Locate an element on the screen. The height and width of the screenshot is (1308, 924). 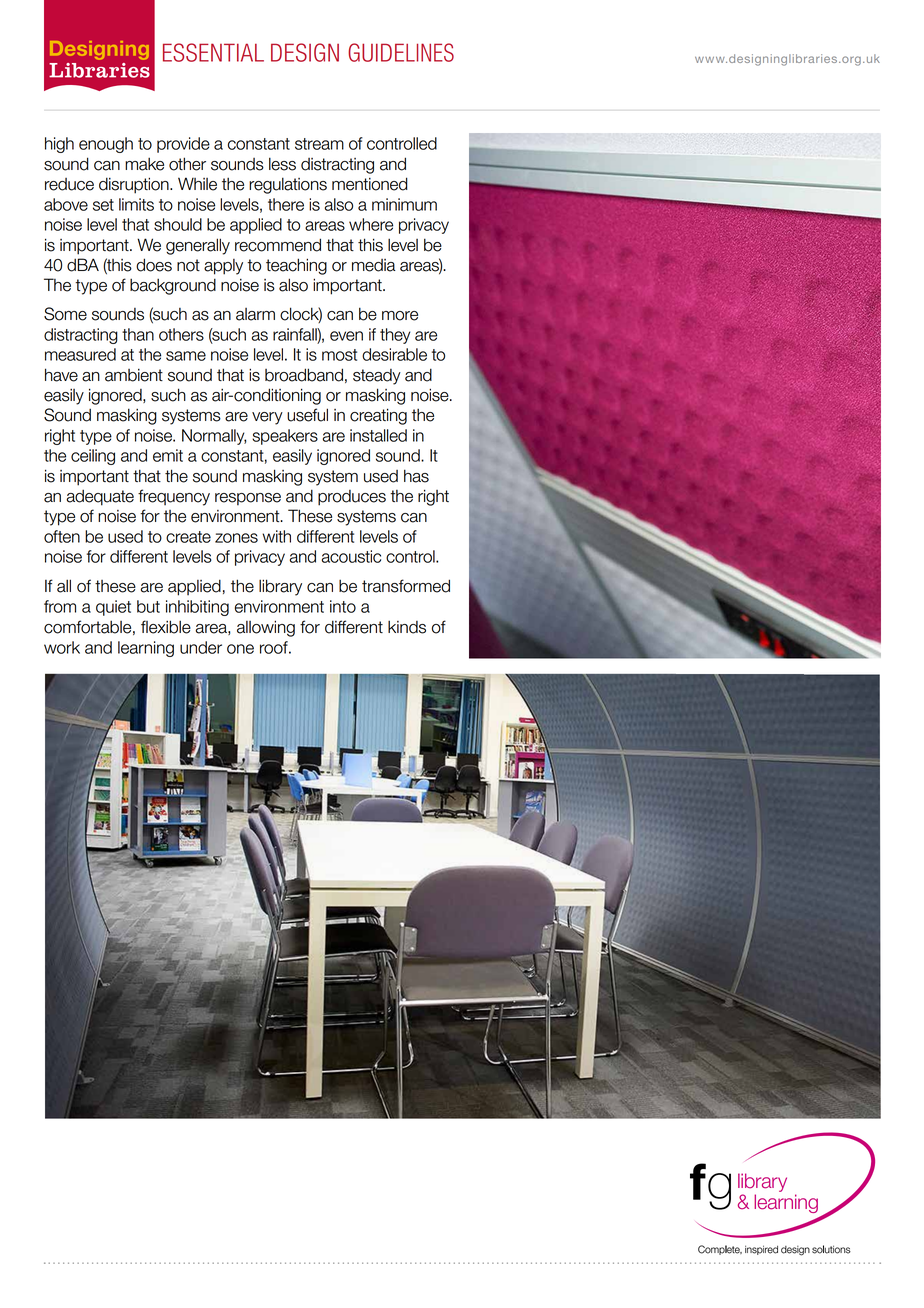
response is located at coordinates (248, 499).
